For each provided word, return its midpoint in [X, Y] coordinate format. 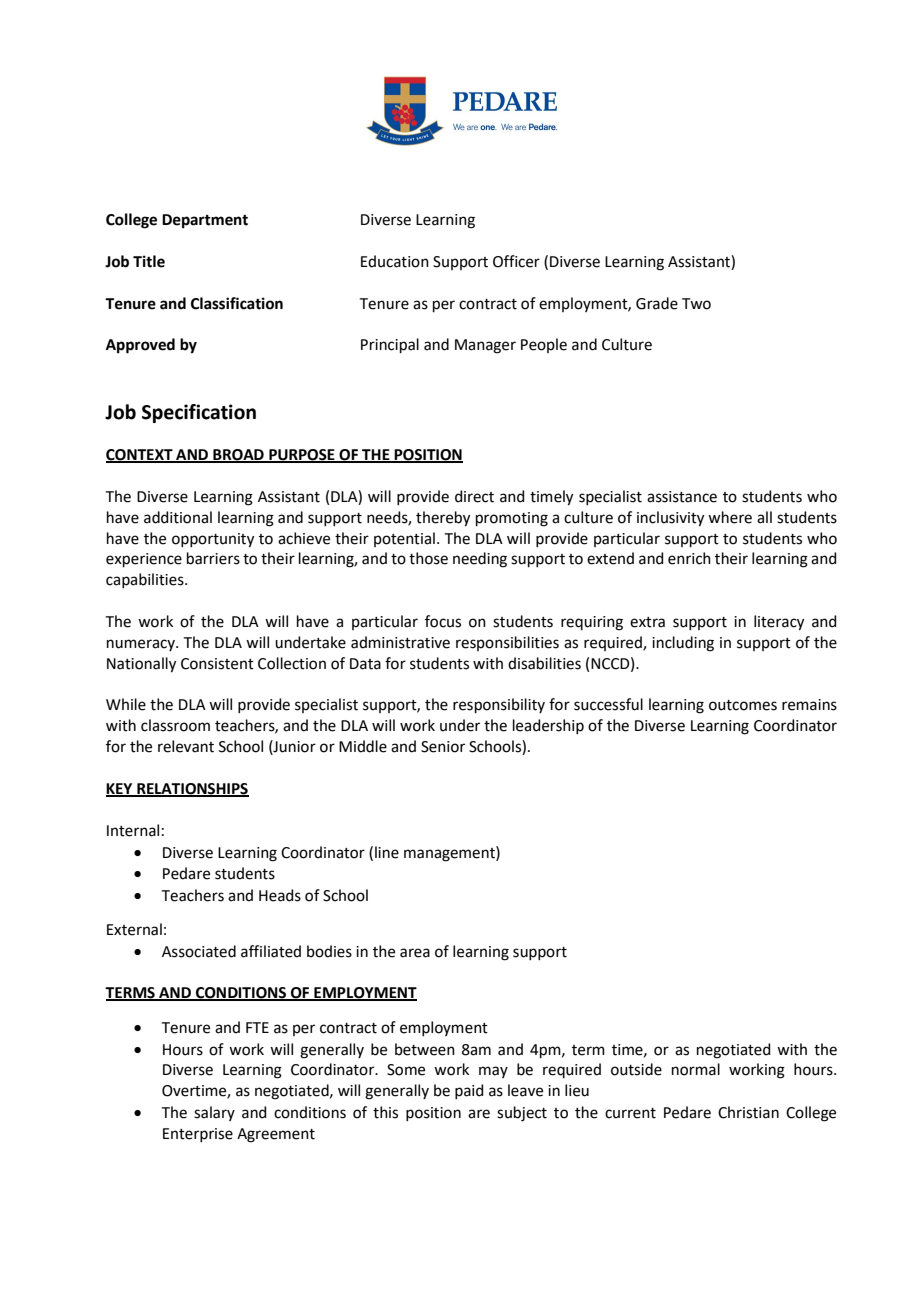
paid [469, 1091]
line [387, 852]
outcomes [743, 705]
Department [205, 221]
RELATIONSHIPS [192, 790]
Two [696, 304]
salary [214, 1113]
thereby [443, 519]
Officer [516, 261]
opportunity [213, 540]
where [730, 517]
